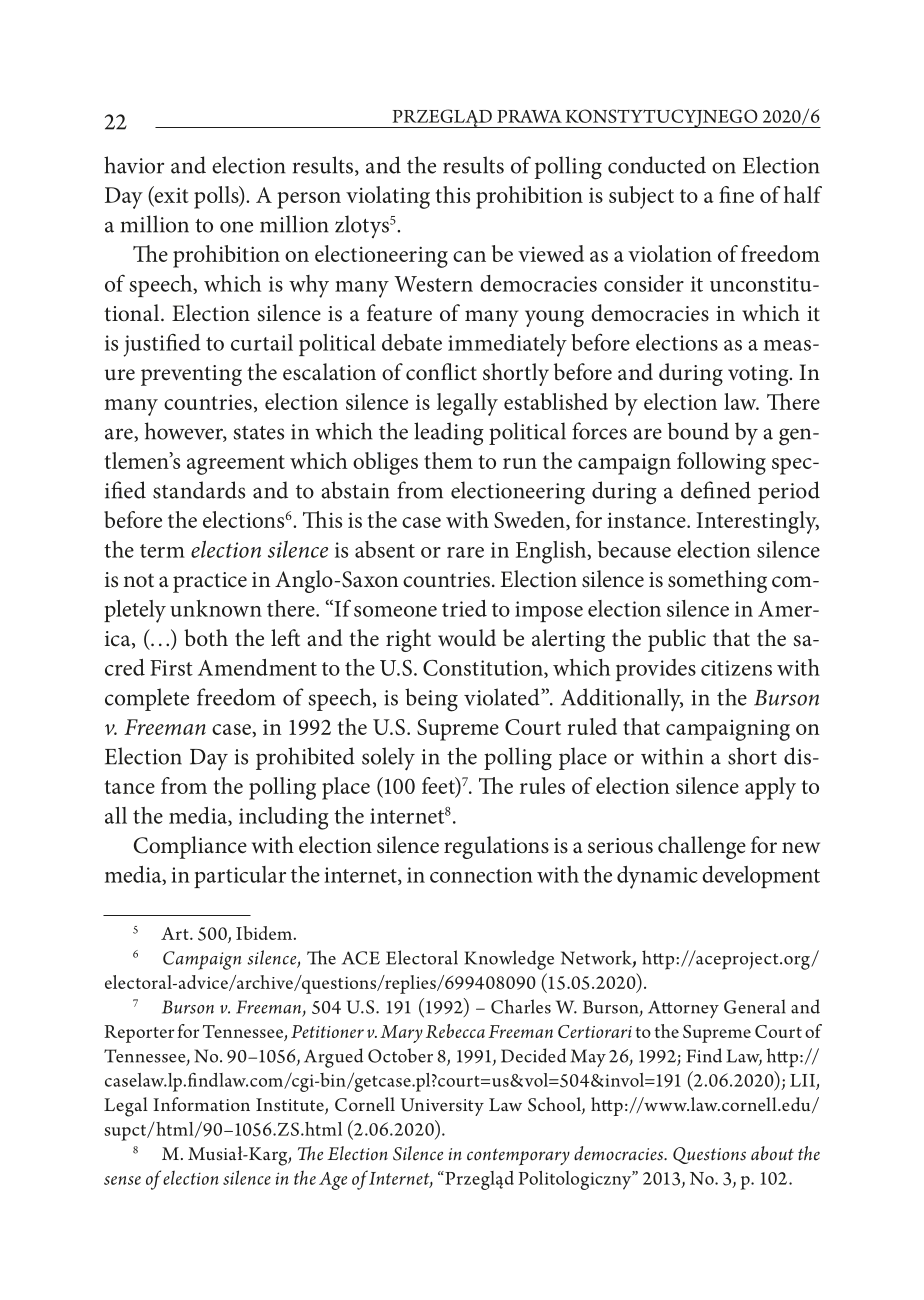  What do you see at coordinates (206, 638) in the screenshot?
I see `both` at bounding box center [206, 638].
